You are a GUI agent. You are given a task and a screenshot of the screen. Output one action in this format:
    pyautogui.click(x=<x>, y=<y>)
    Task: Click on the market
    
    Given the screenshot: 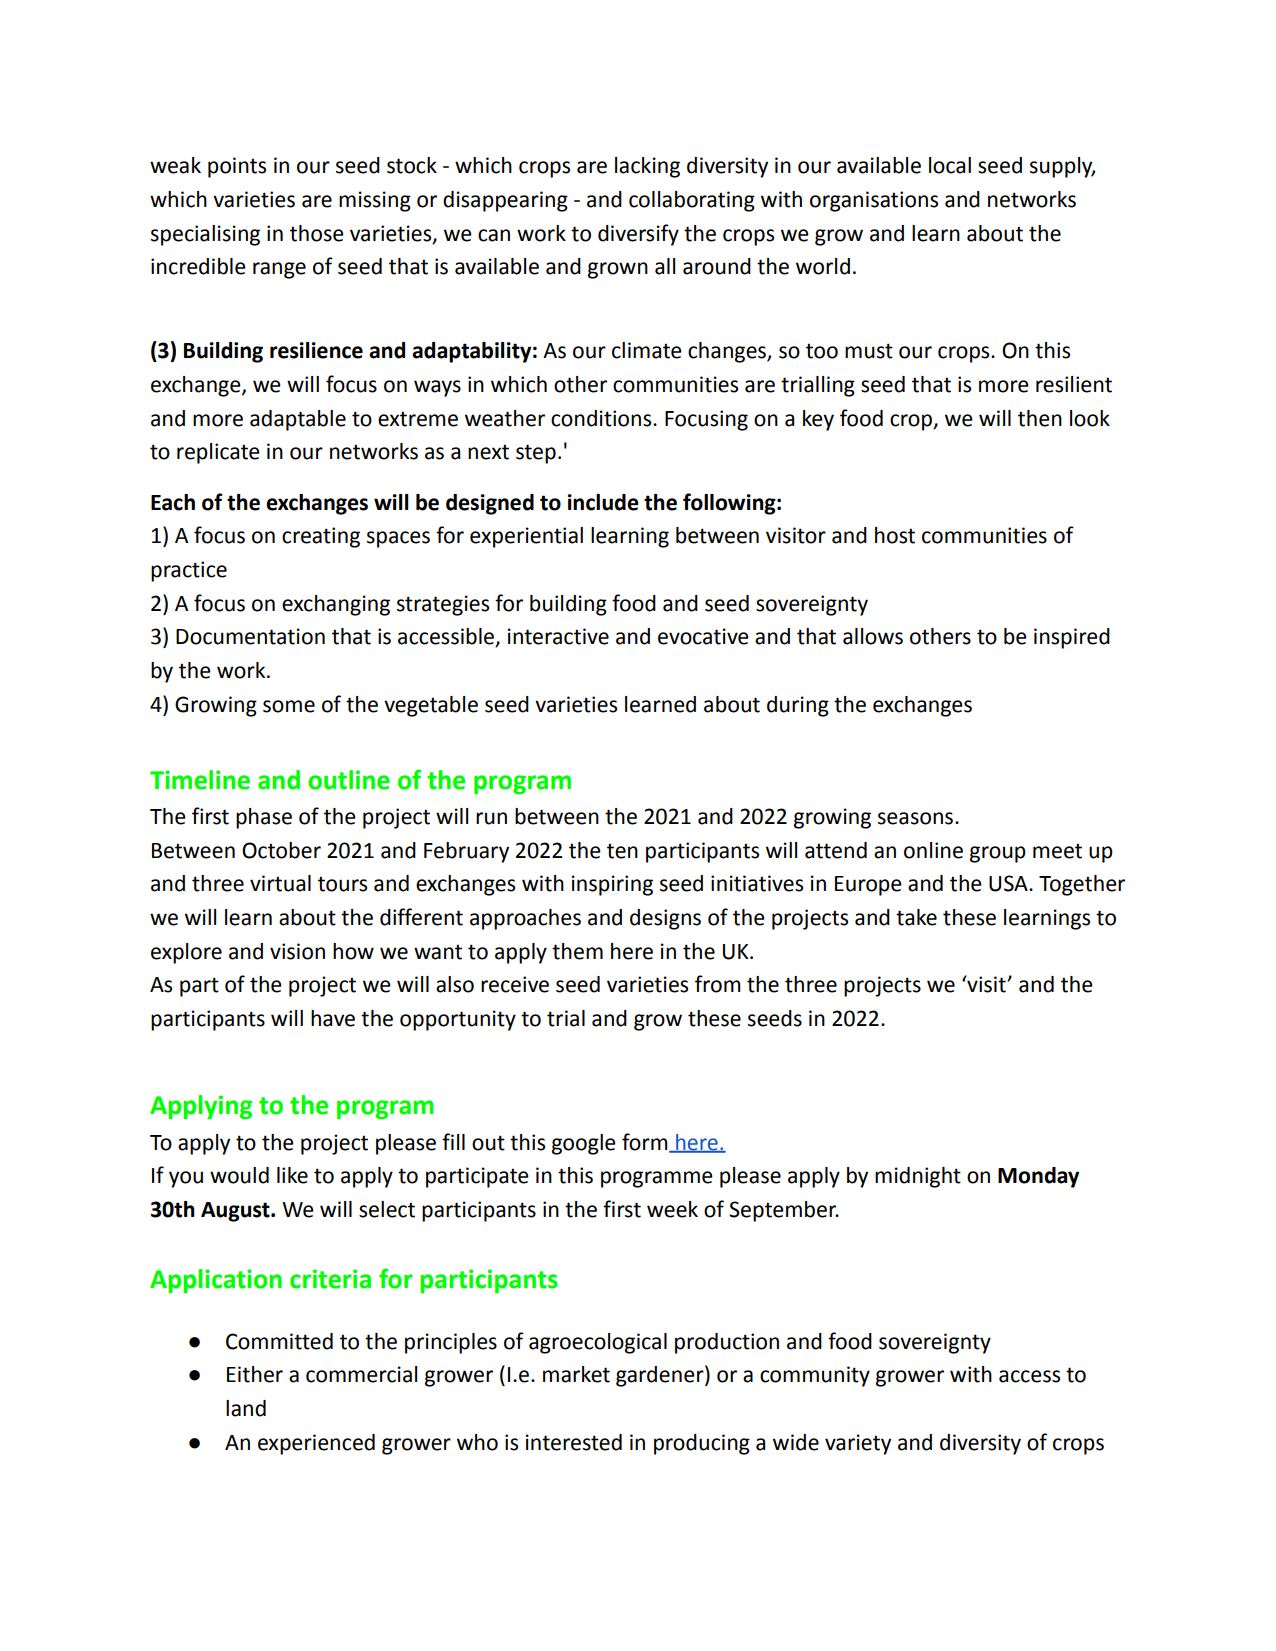 What is the action you would take?
    pyautogui.click(x=576, y=1374)
